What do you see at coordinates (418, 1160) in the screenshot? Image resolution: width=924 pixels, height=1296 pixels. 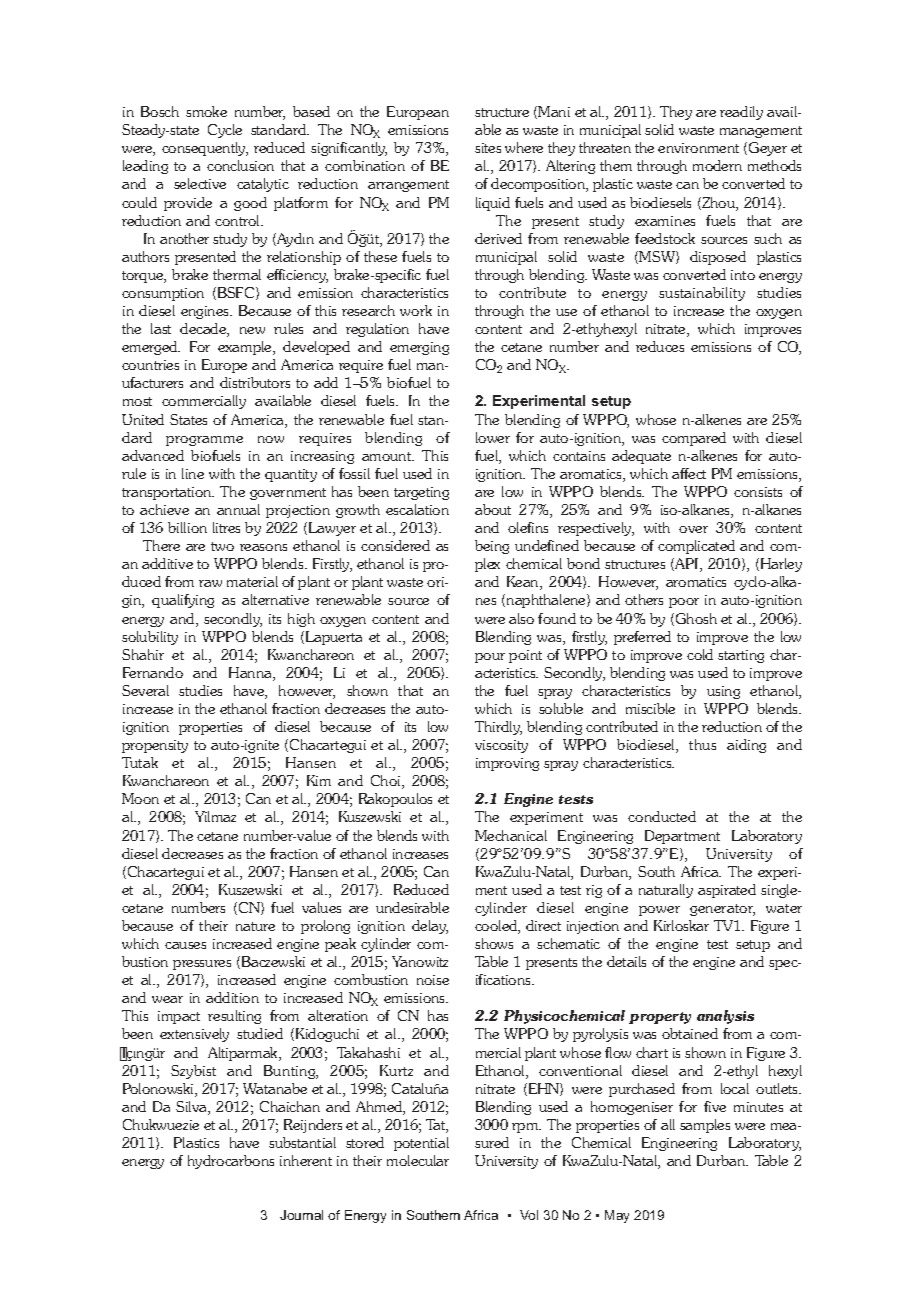 I see `molecular` at bounding box center [418, 1160].
